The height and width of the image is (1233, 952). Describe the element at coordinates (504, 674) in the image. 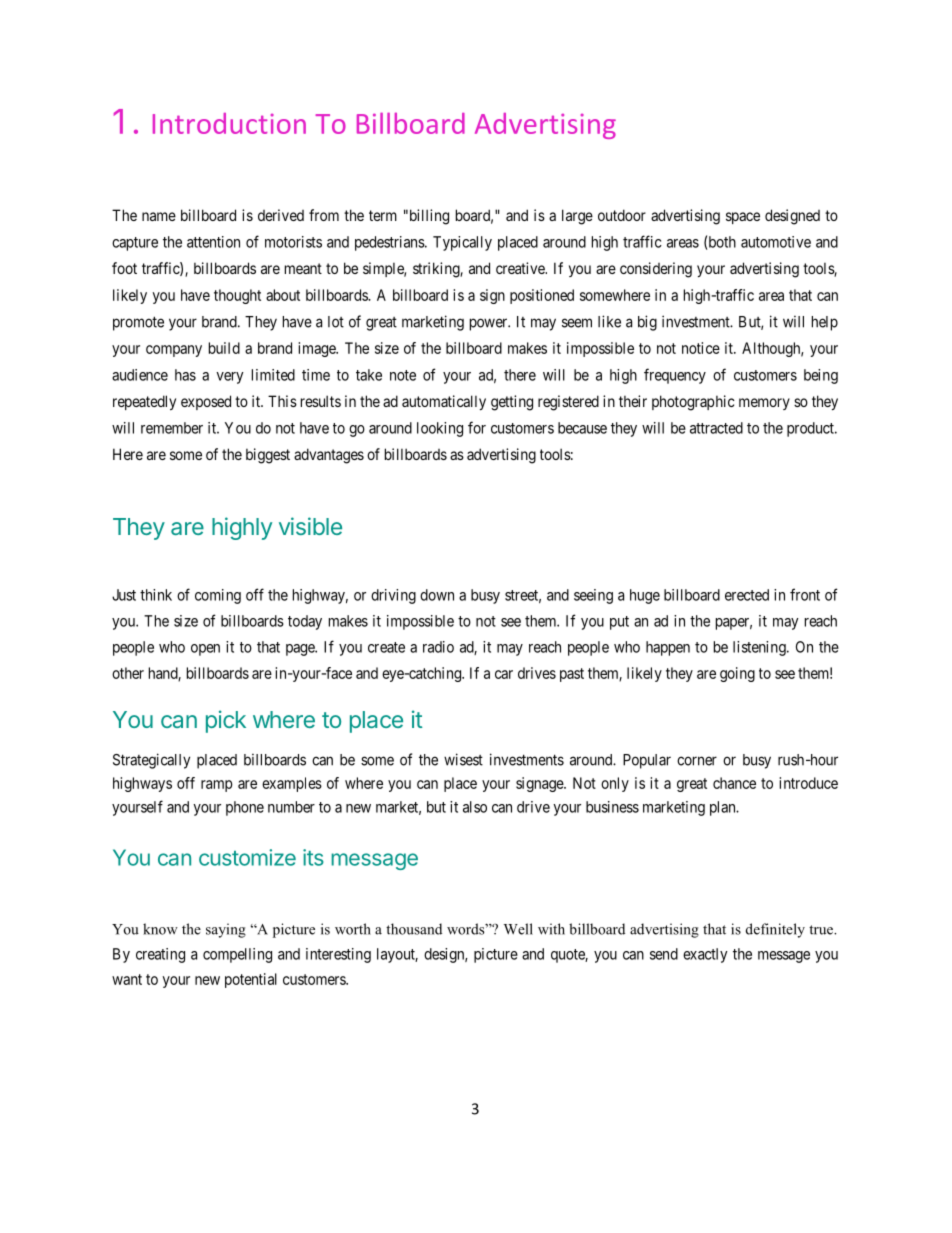

I see `car` at that location.
